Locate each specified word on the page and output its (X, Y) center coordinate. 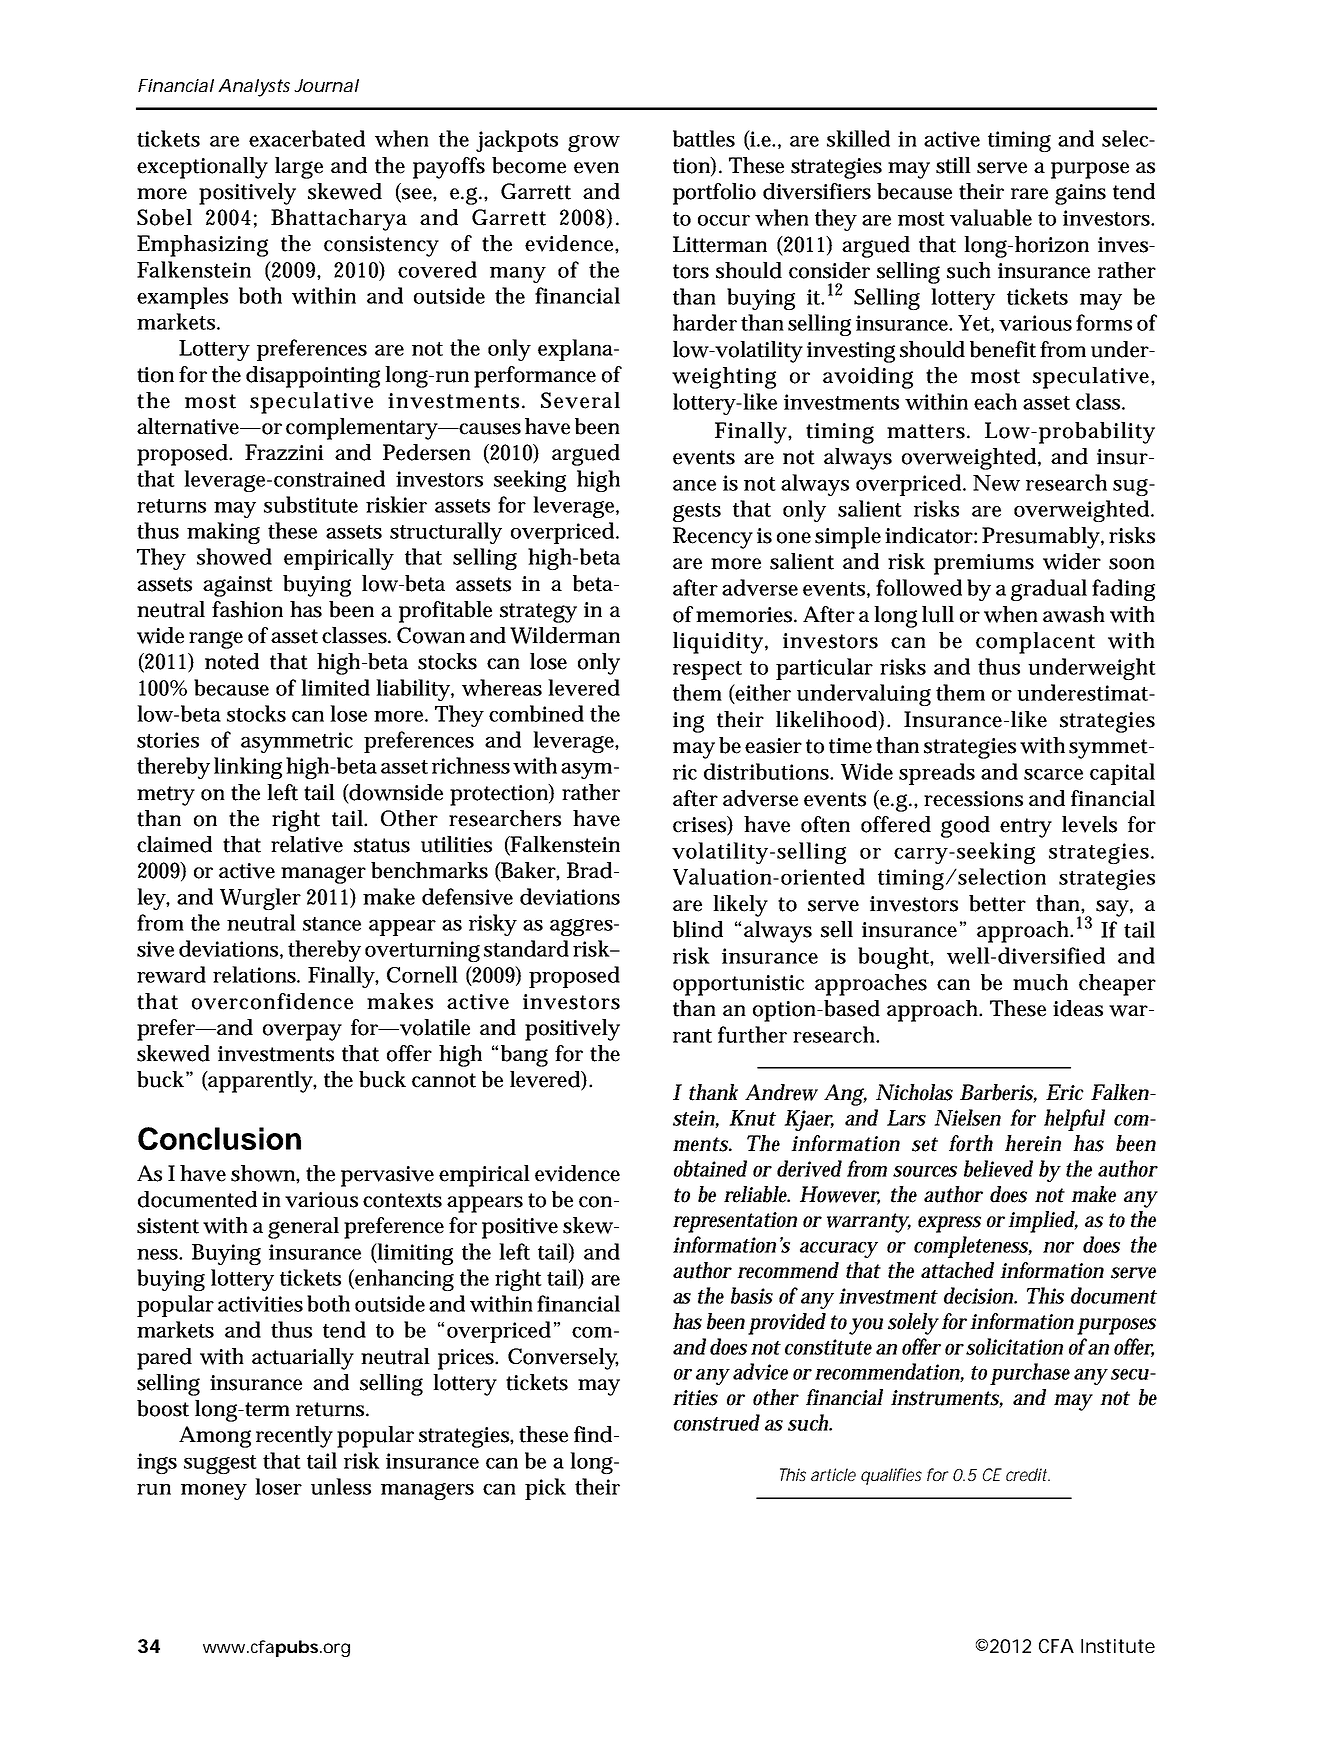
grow (594, 143)
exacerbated (307, 138)
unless (341, 1486)
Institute (1118, 1646)
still (953, 165)
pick (545, 1489)
